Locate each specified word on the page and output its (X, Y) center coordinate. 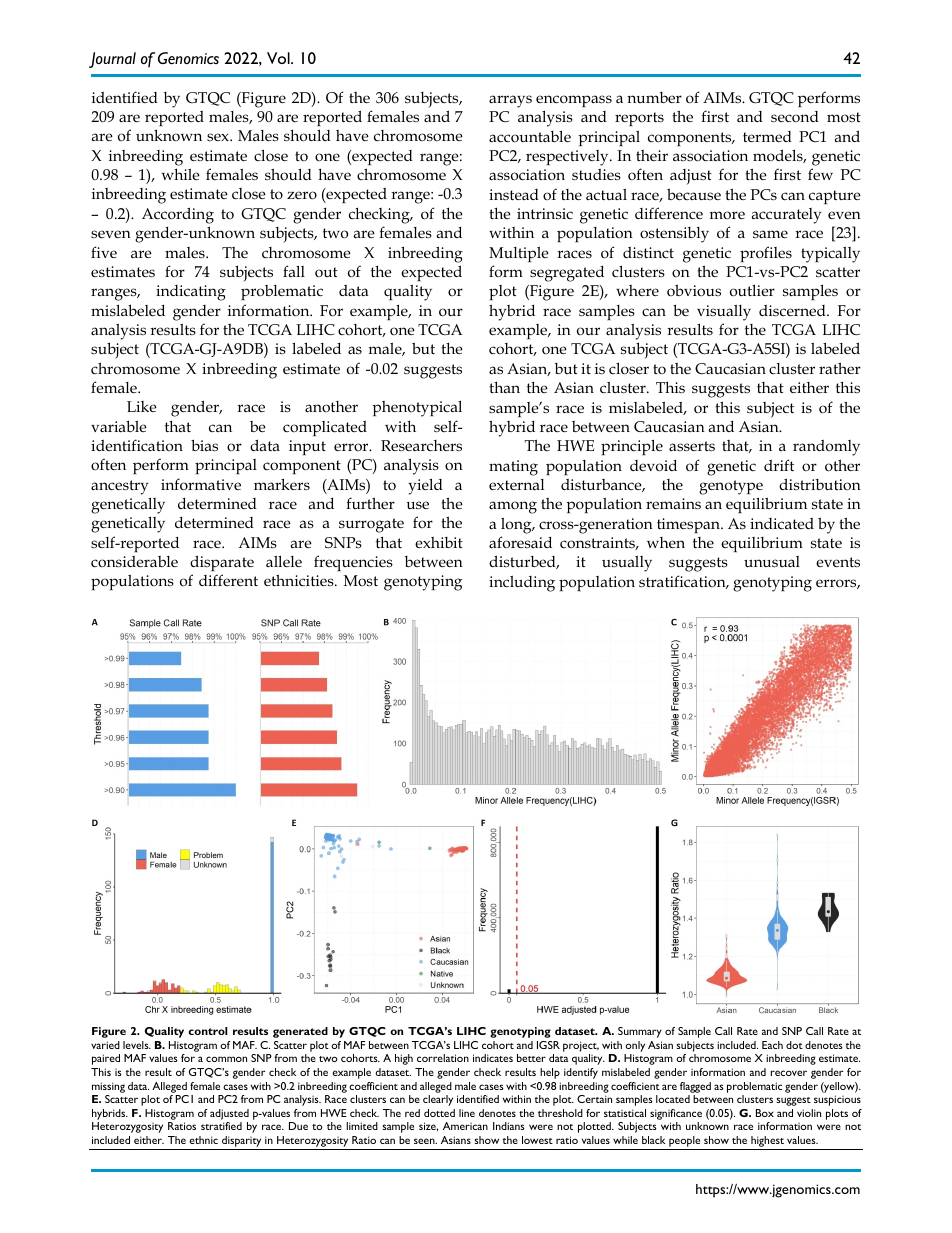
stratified (221, 1126)
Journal (112, 60)
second (795, 117)
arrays (510, 101)
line (467, 1113)
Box (765, 1113)
